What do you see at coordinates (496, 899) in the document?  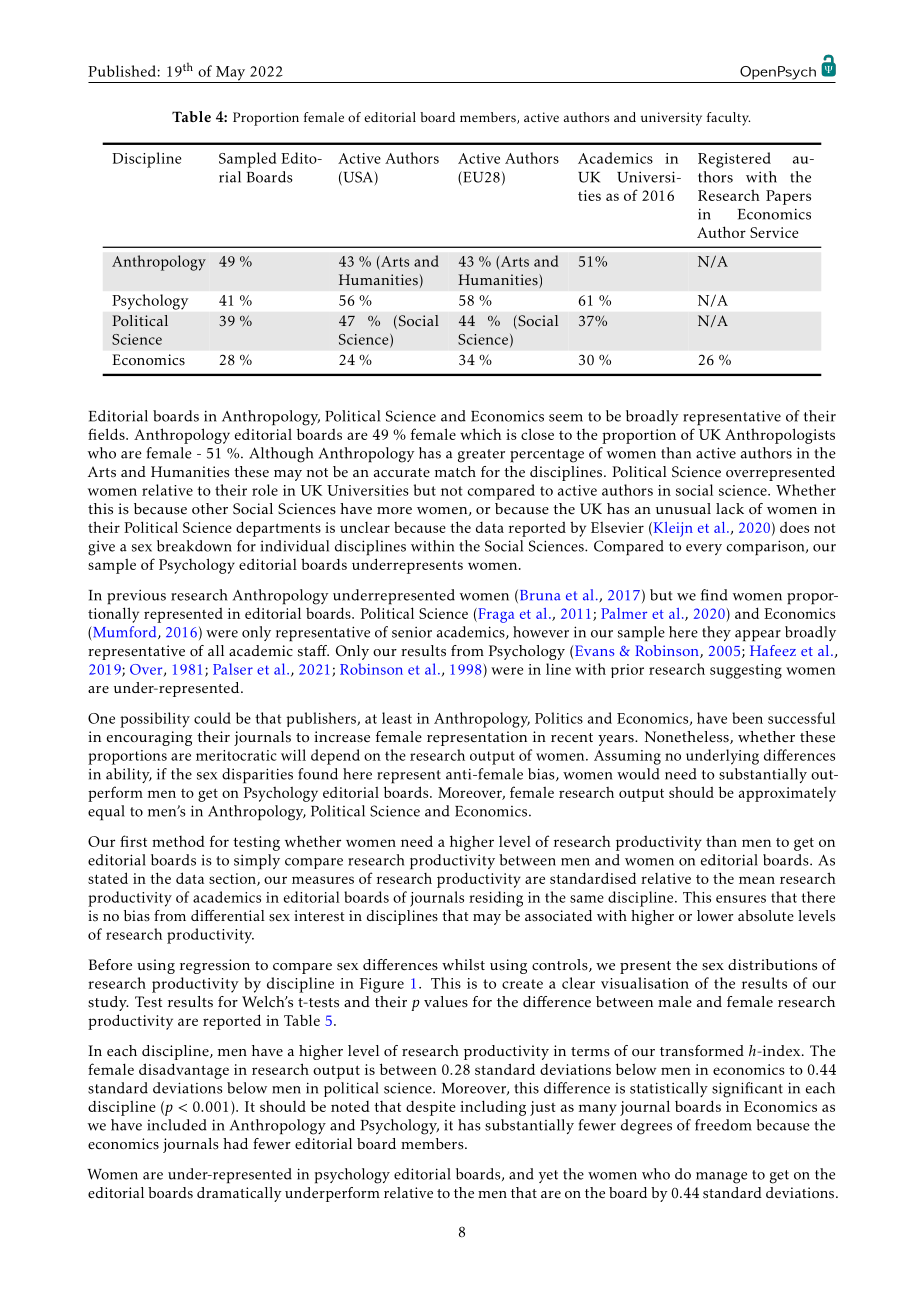 I see `residing` at bounding box center [496, 899].
